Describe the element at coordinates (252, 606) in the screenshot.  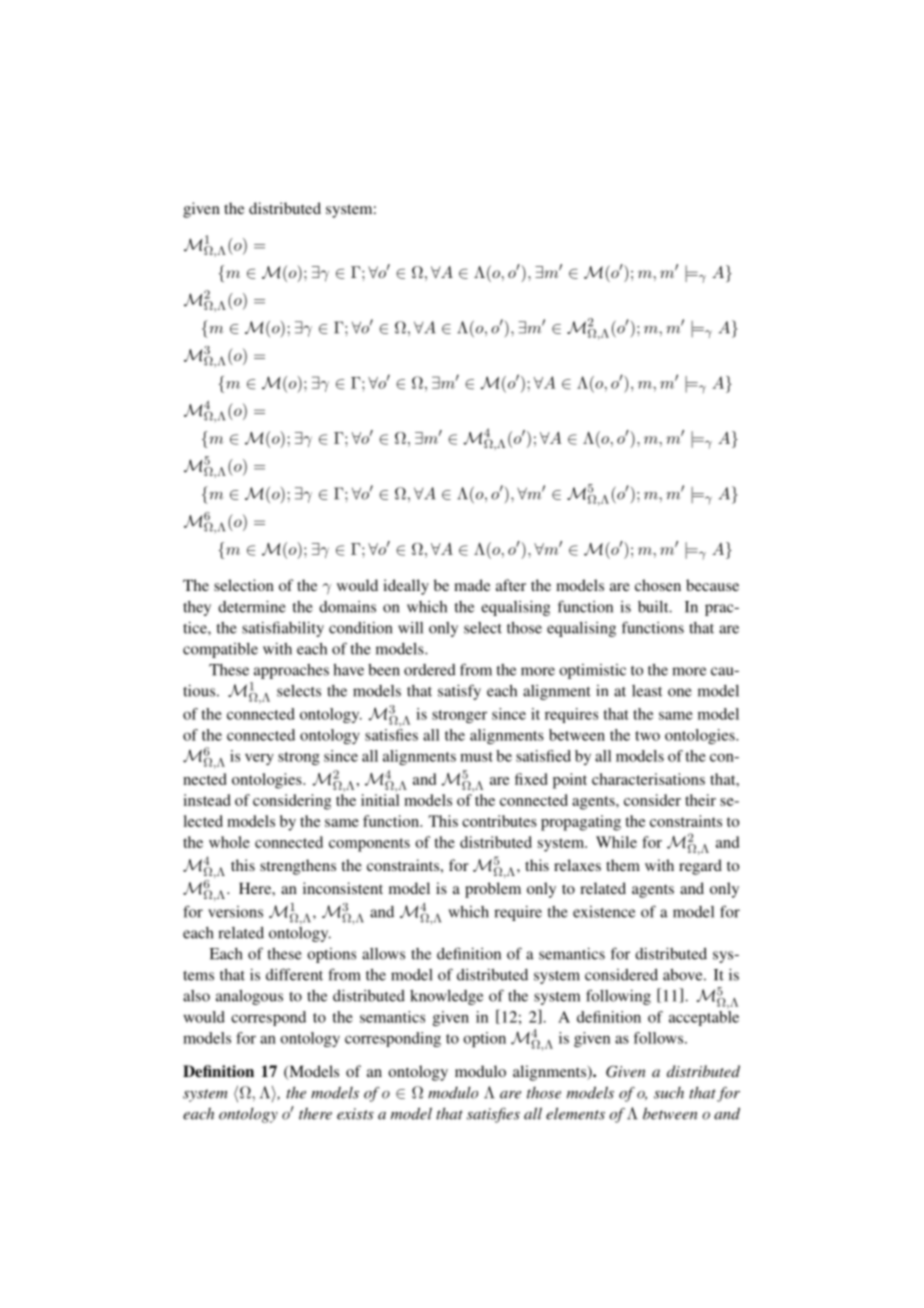
I see `determine` at that location.
